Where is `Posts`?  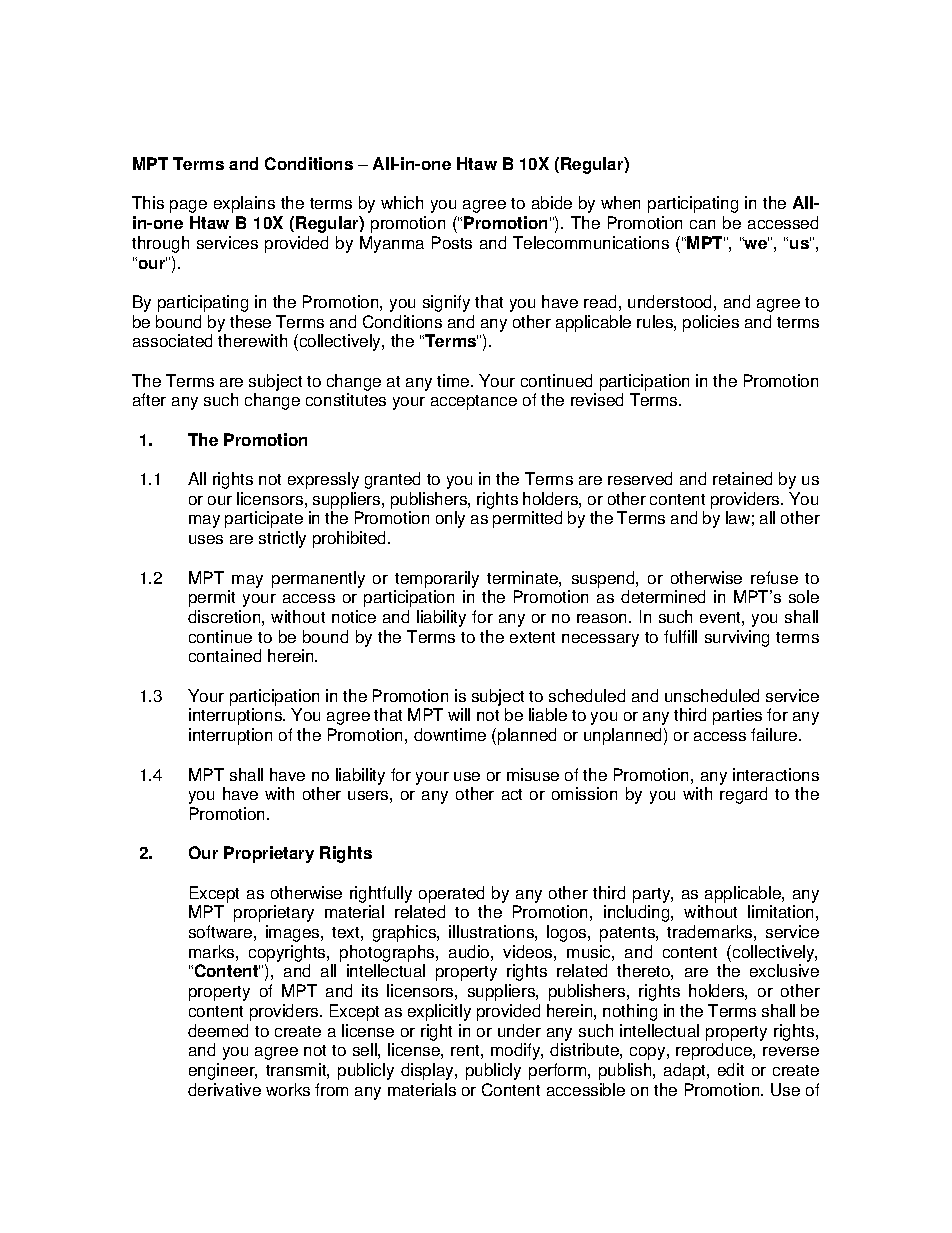 Posts is located at coordinates (452, 242).
